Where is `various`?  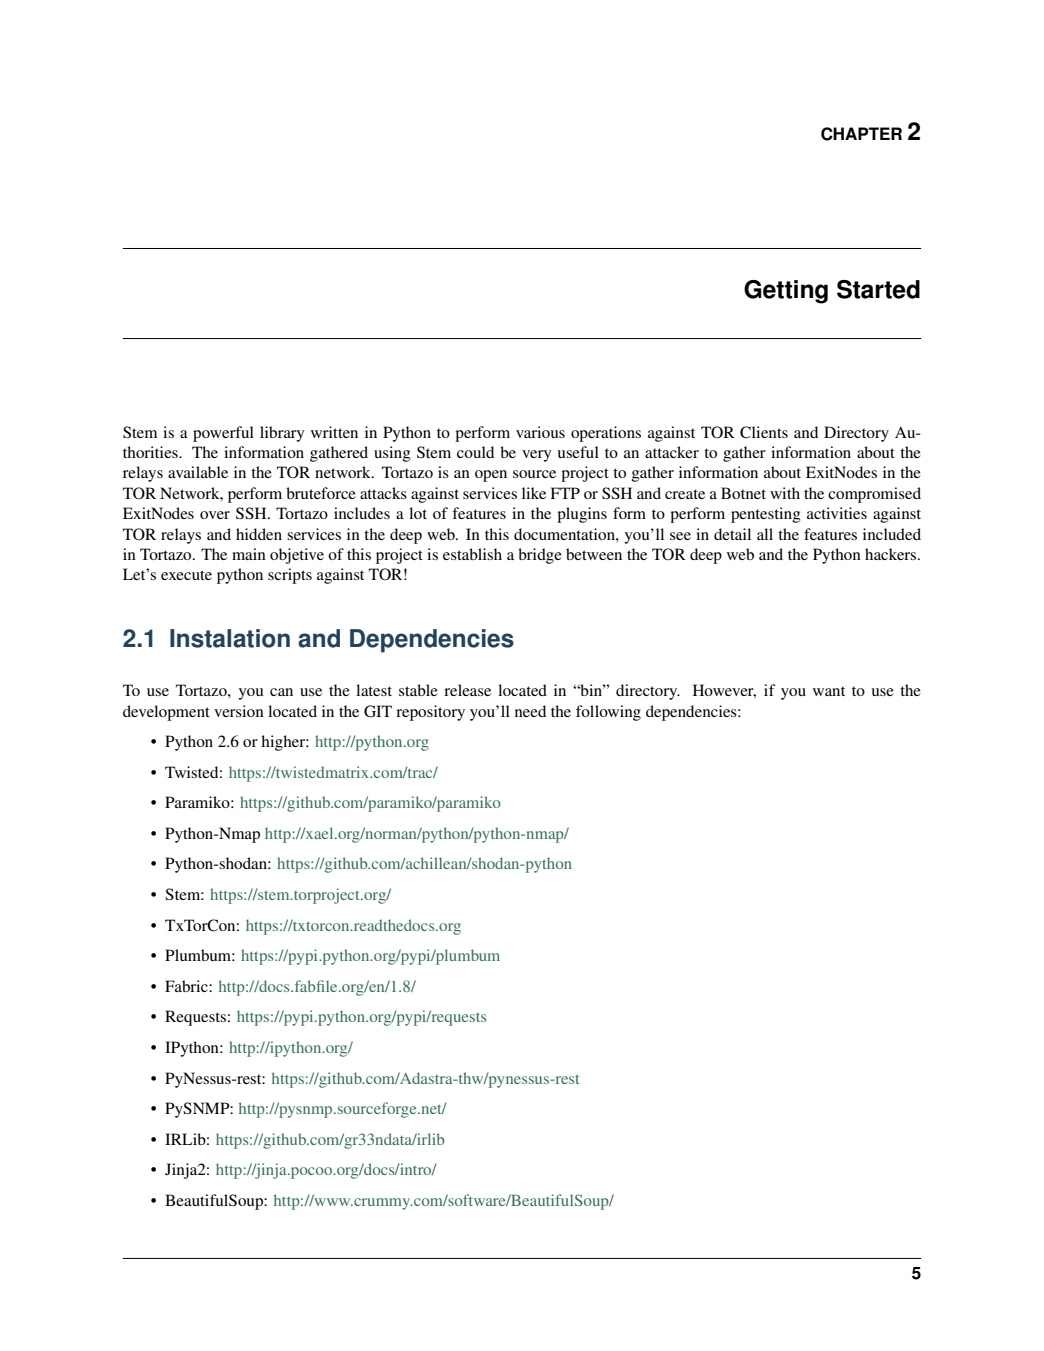
various is located at coordinates (540, 432).
